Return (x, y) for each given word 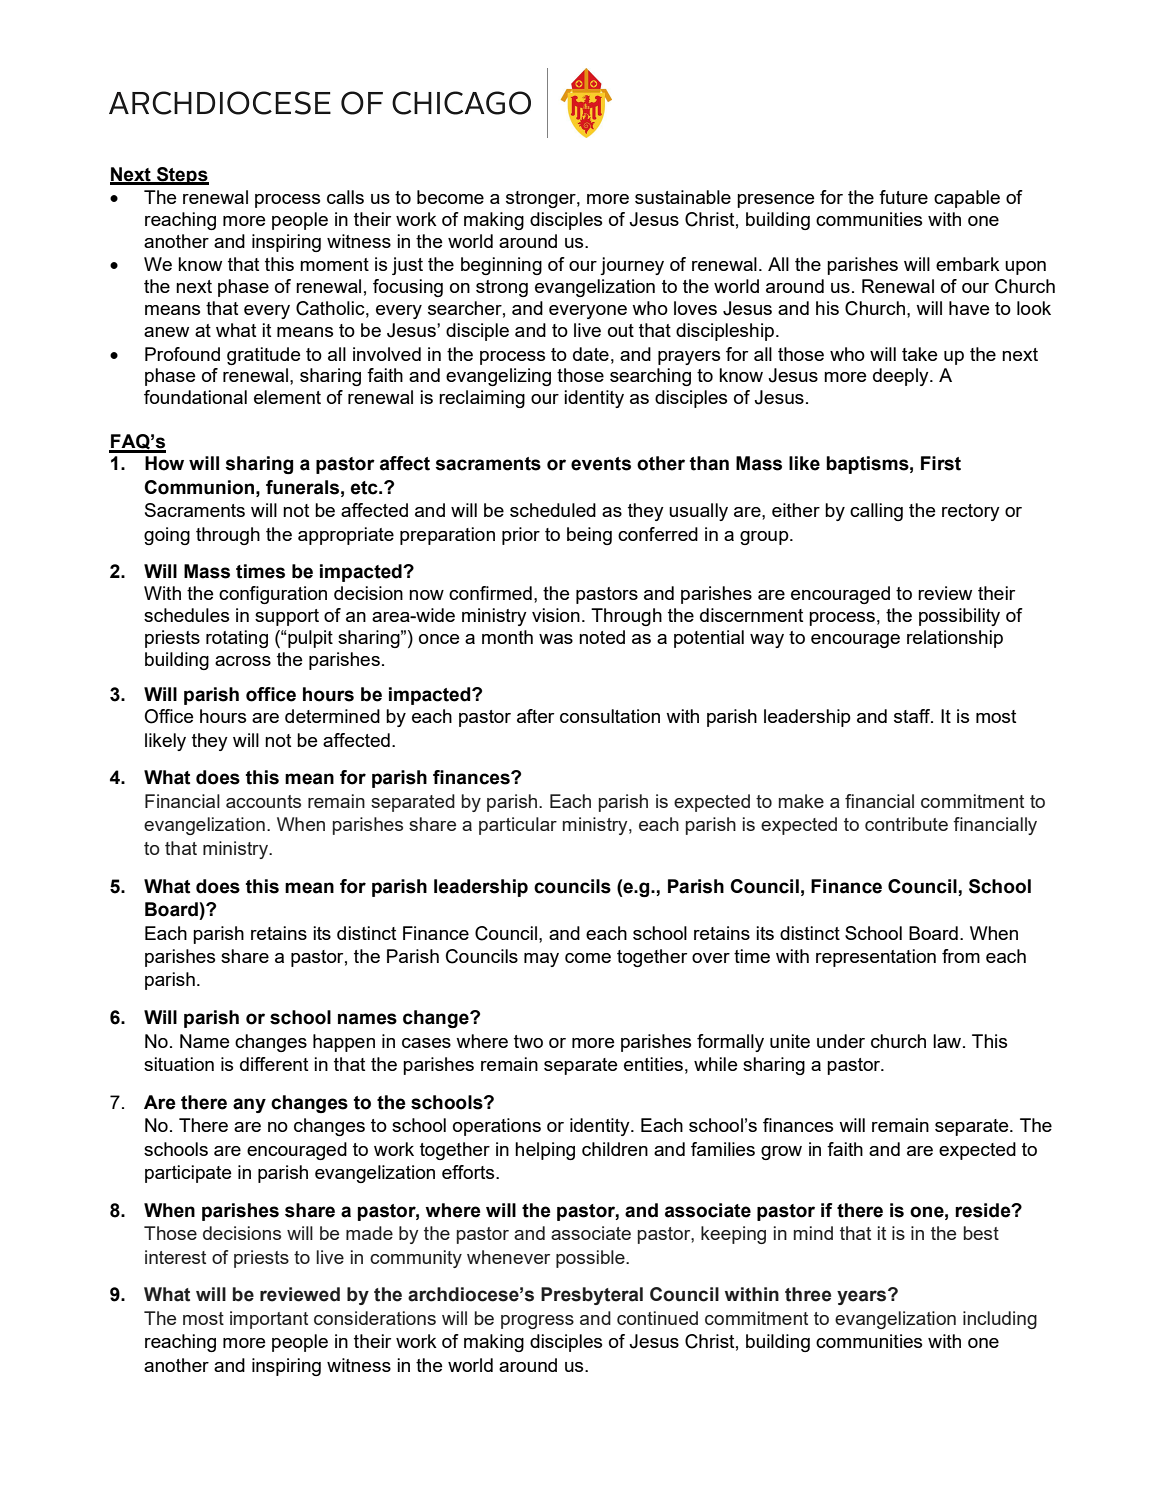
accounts (263, 801)
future (903, 197)
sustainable (683, 197)
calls (345, 197)
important (269, 1320)
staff (913, 716)
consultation (610, 716)
